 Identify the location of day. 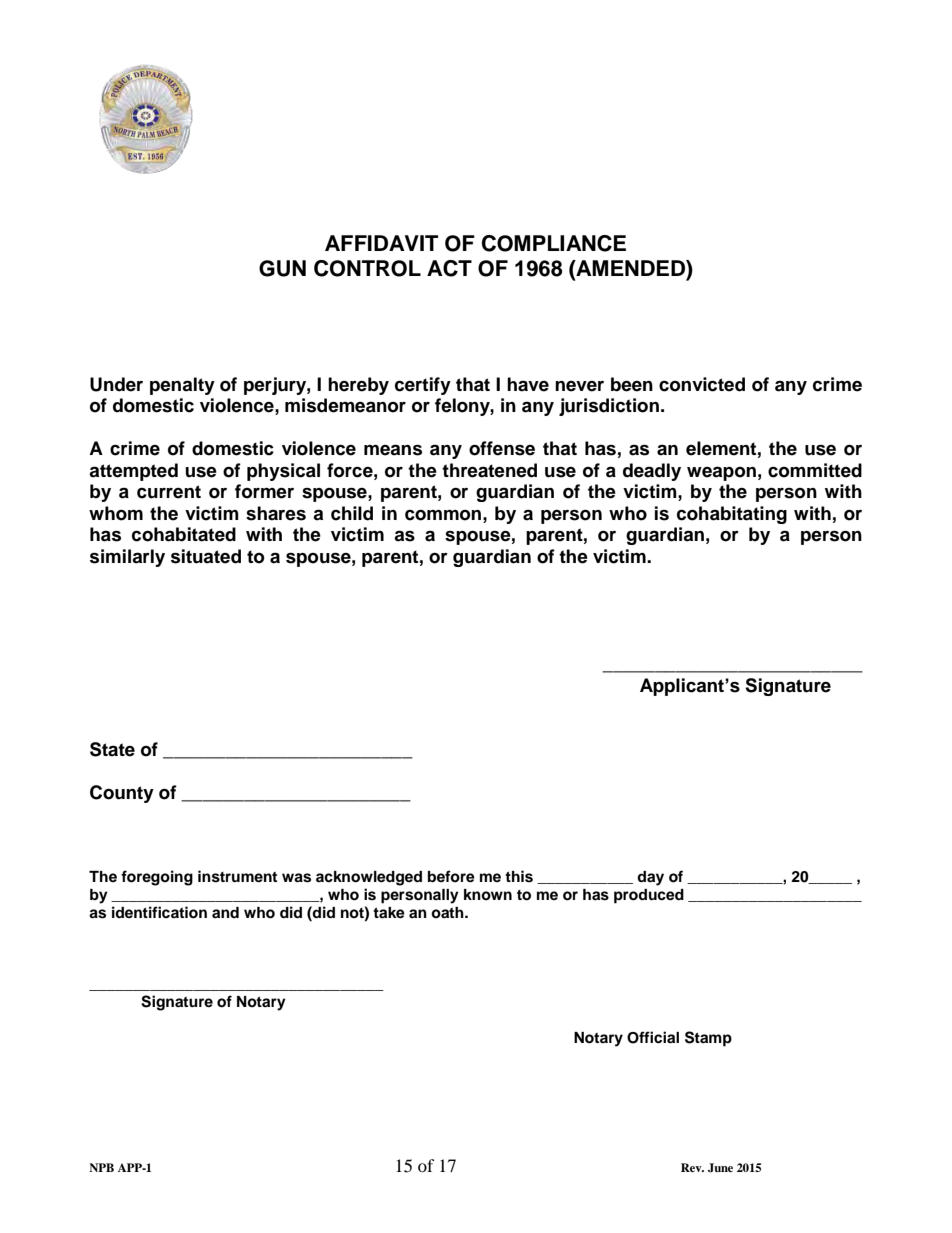
(650, 878).
